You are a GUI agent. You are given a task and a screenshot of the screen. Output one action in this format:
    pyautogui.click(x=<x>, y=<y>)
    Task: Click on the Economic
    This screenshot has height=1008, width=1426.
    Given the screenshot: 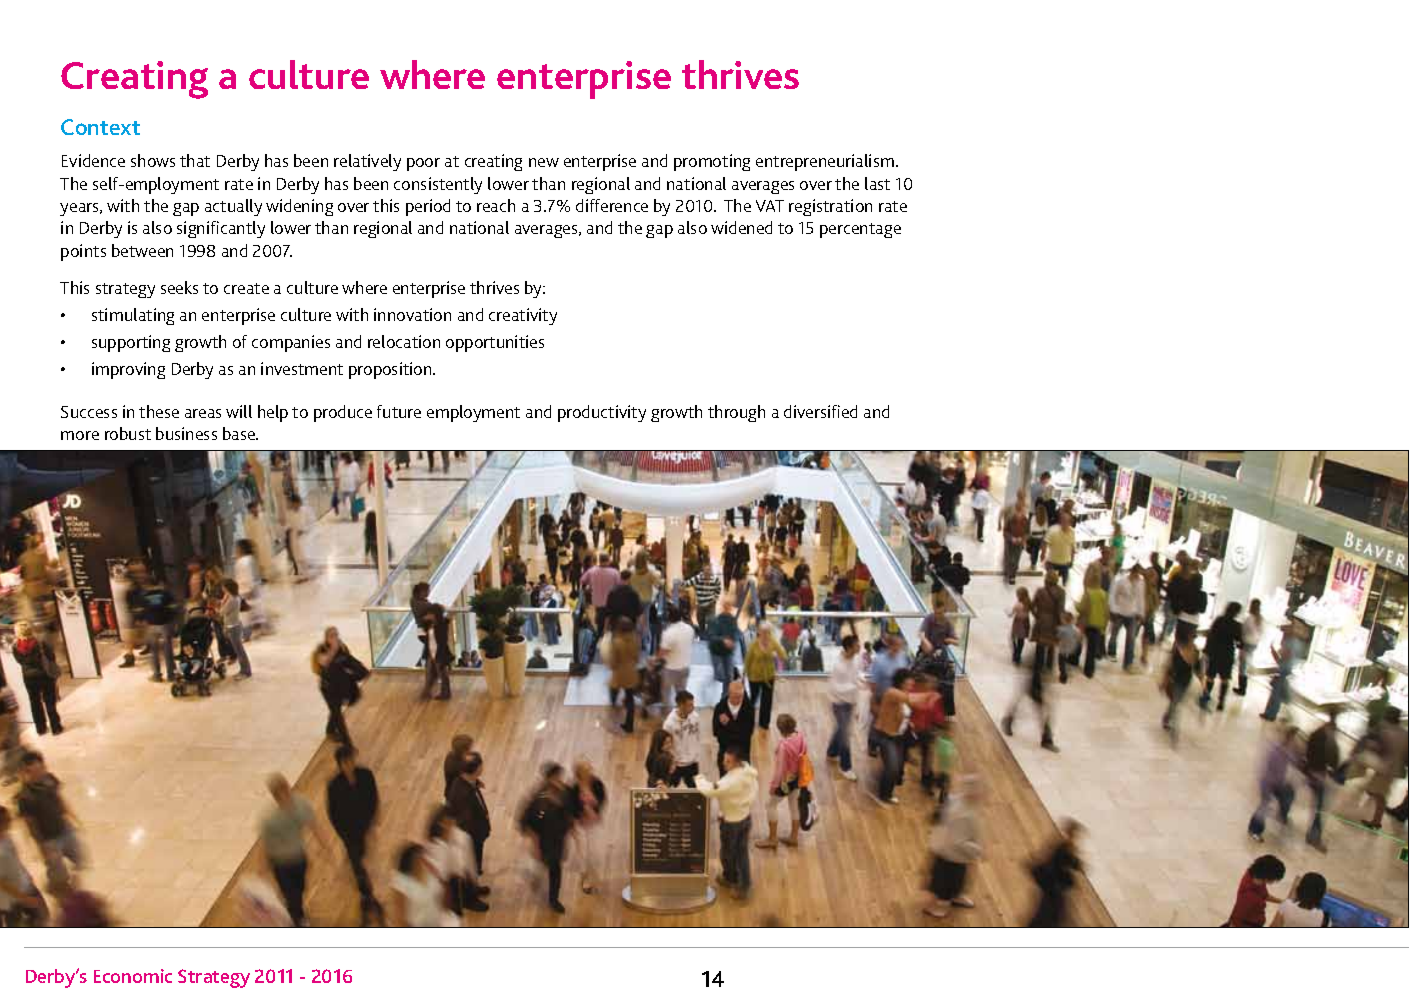 What is the action you would take?
    pyautogui.click(x=133, y=976)
